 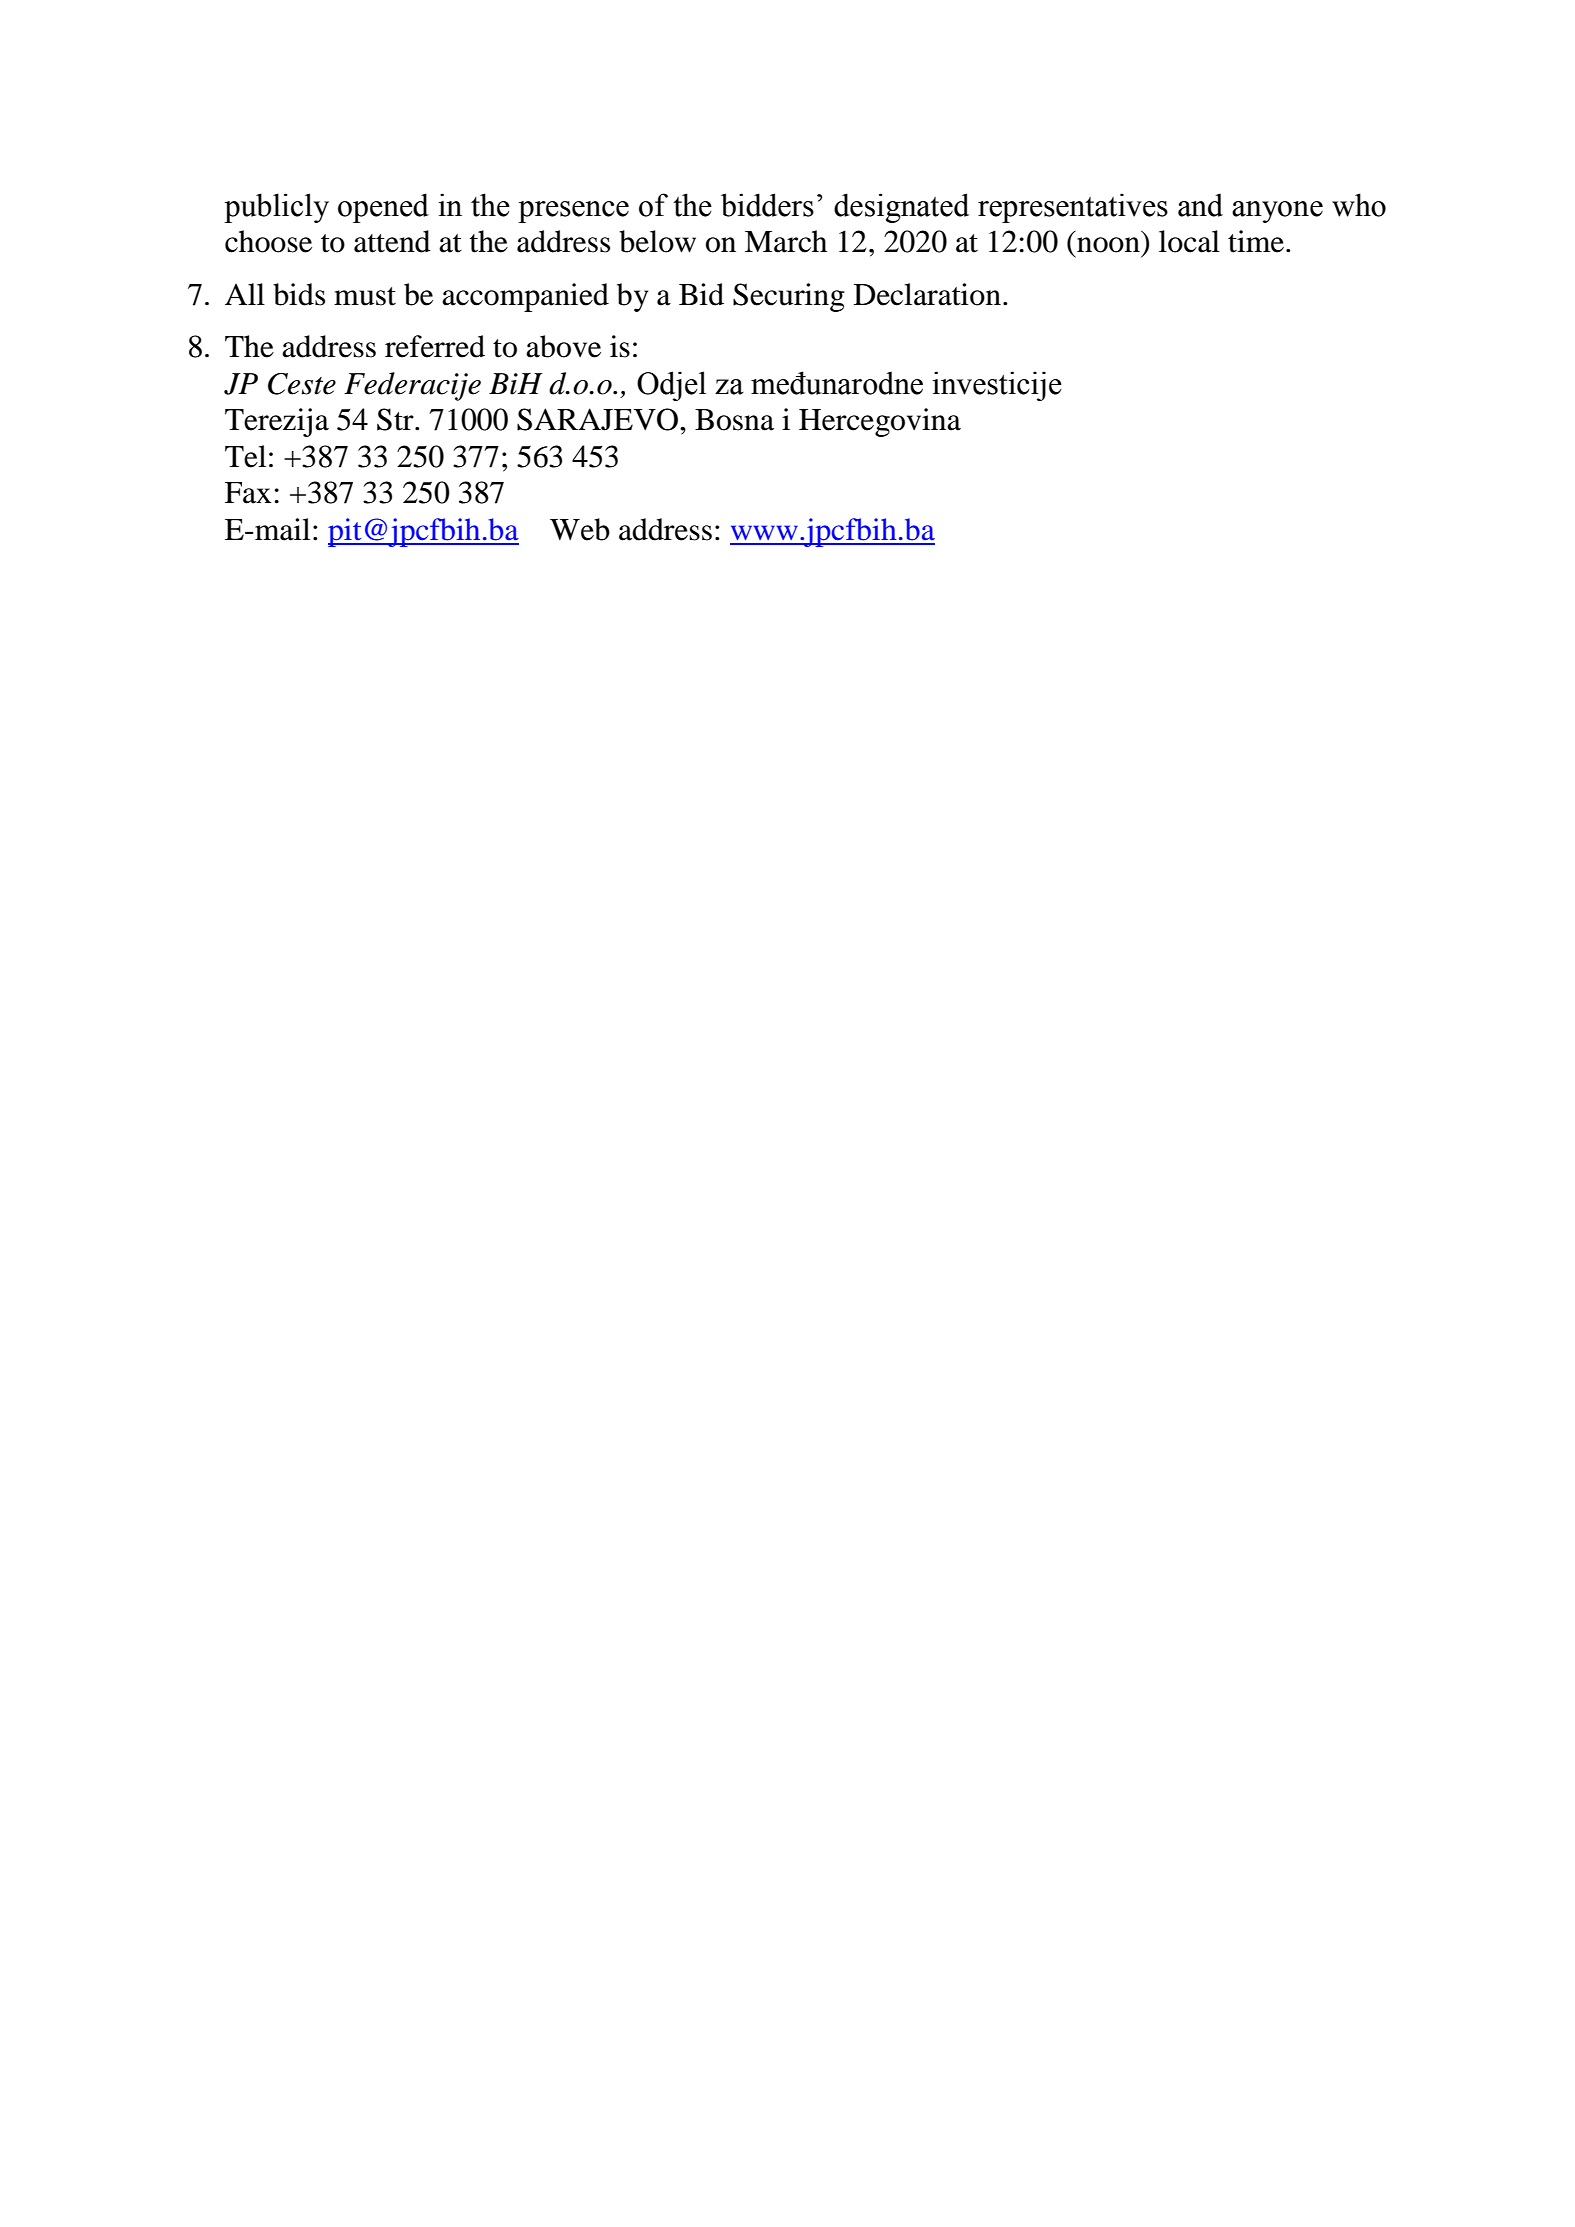 I want to click on above, so click(x=563, y=346).
